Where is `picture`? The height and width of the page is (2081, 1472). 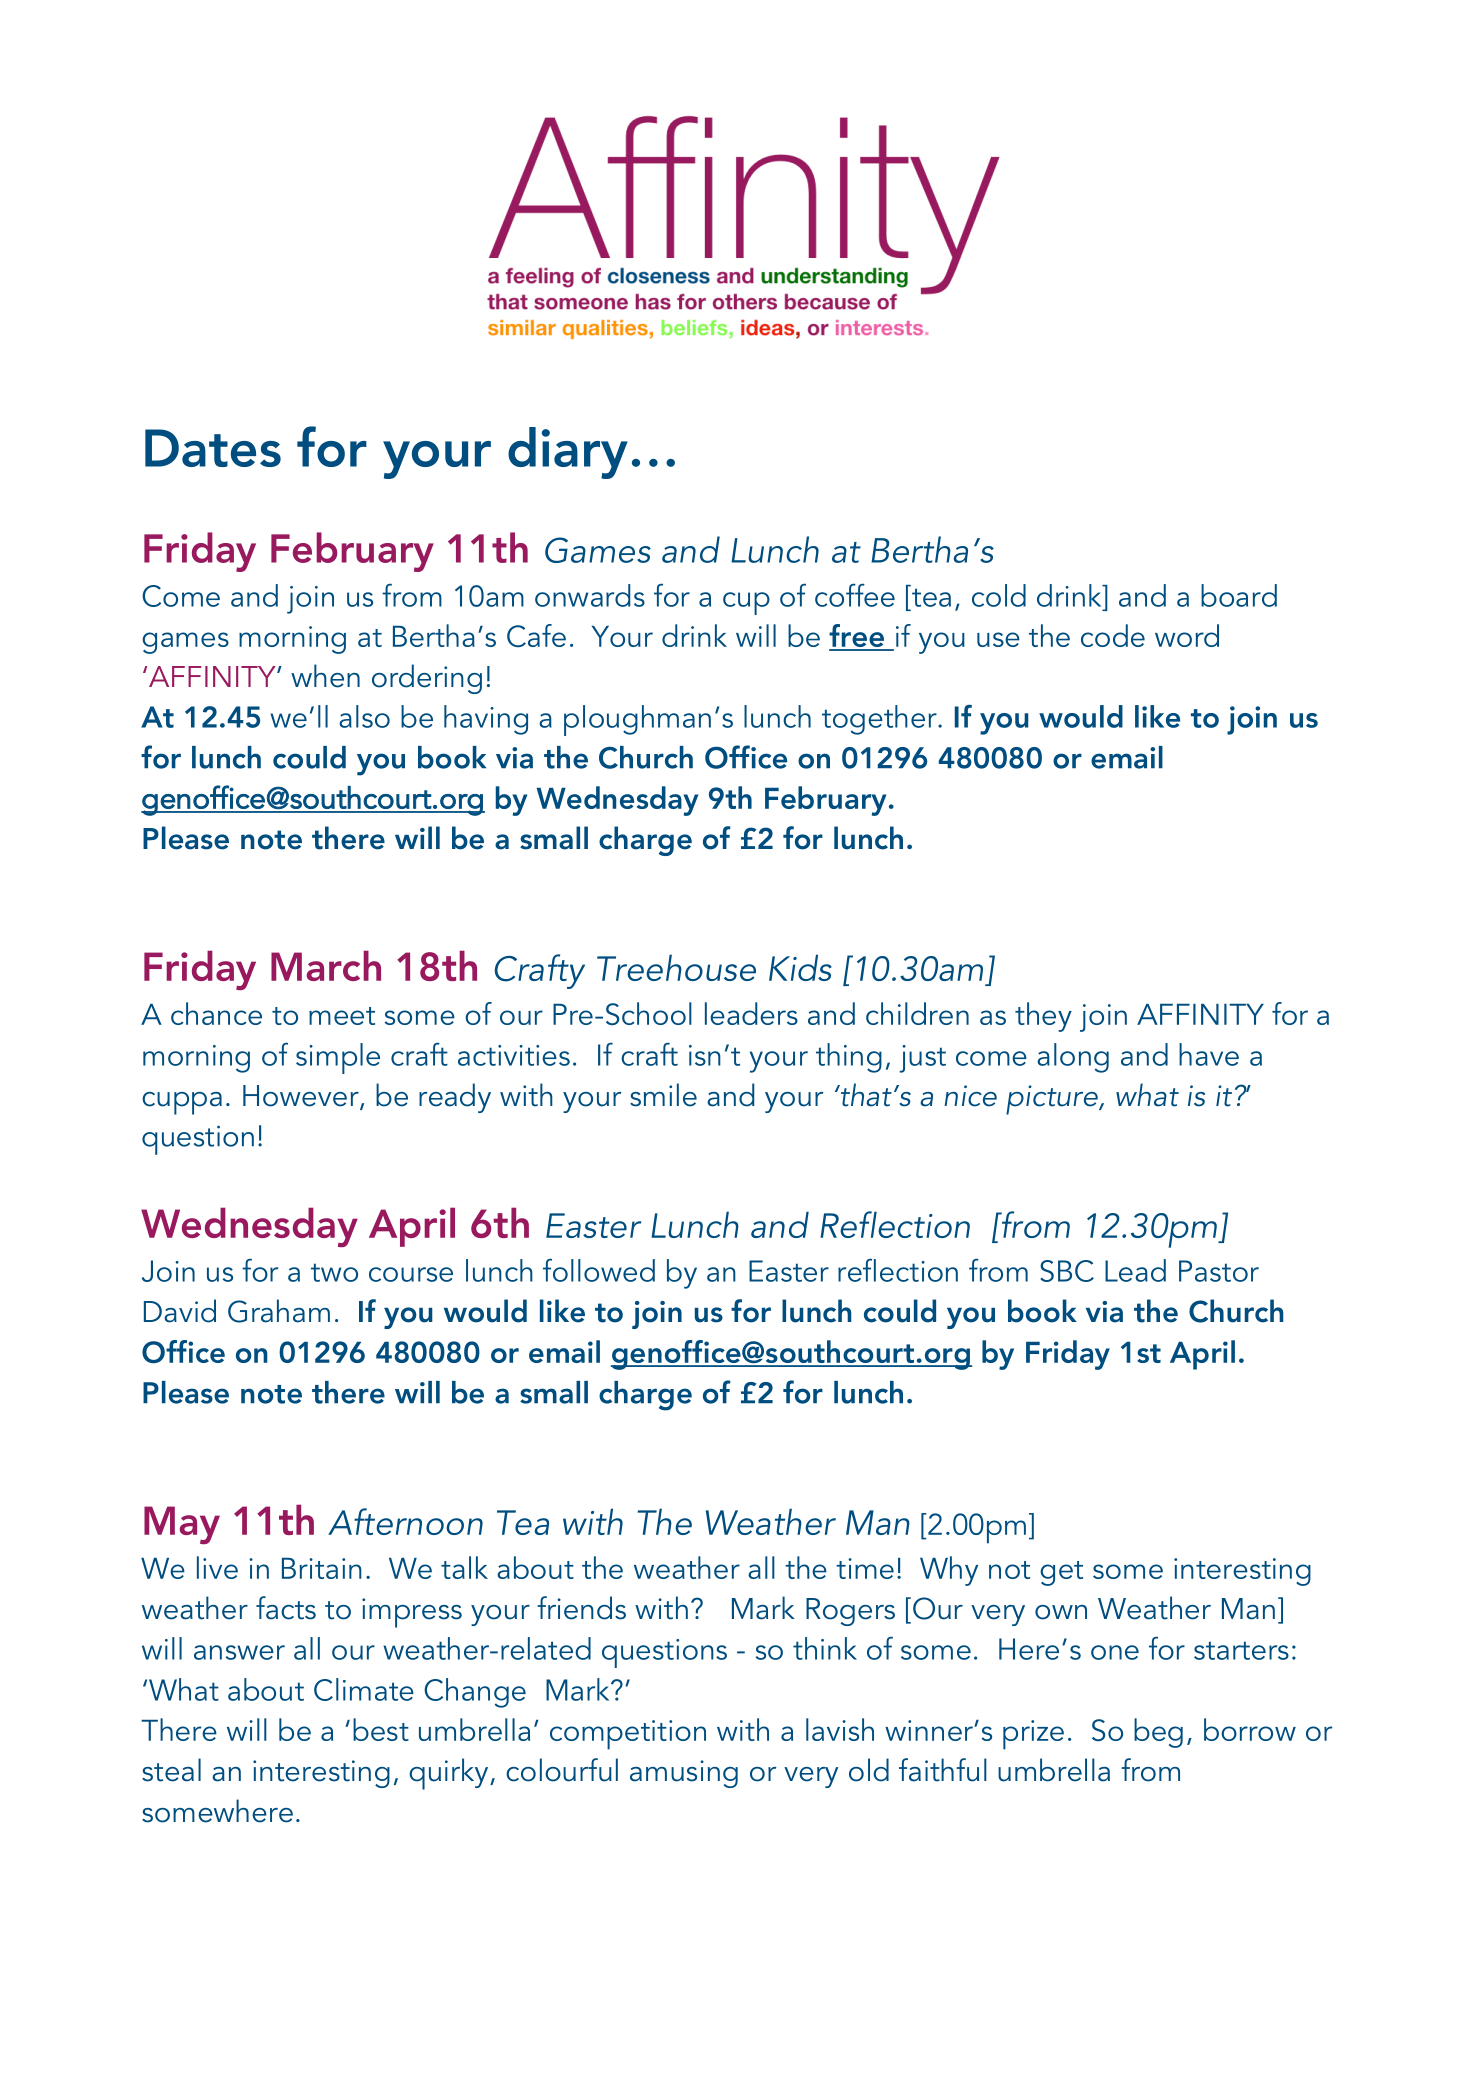 picture is located at coordinates (1053, 1100).
